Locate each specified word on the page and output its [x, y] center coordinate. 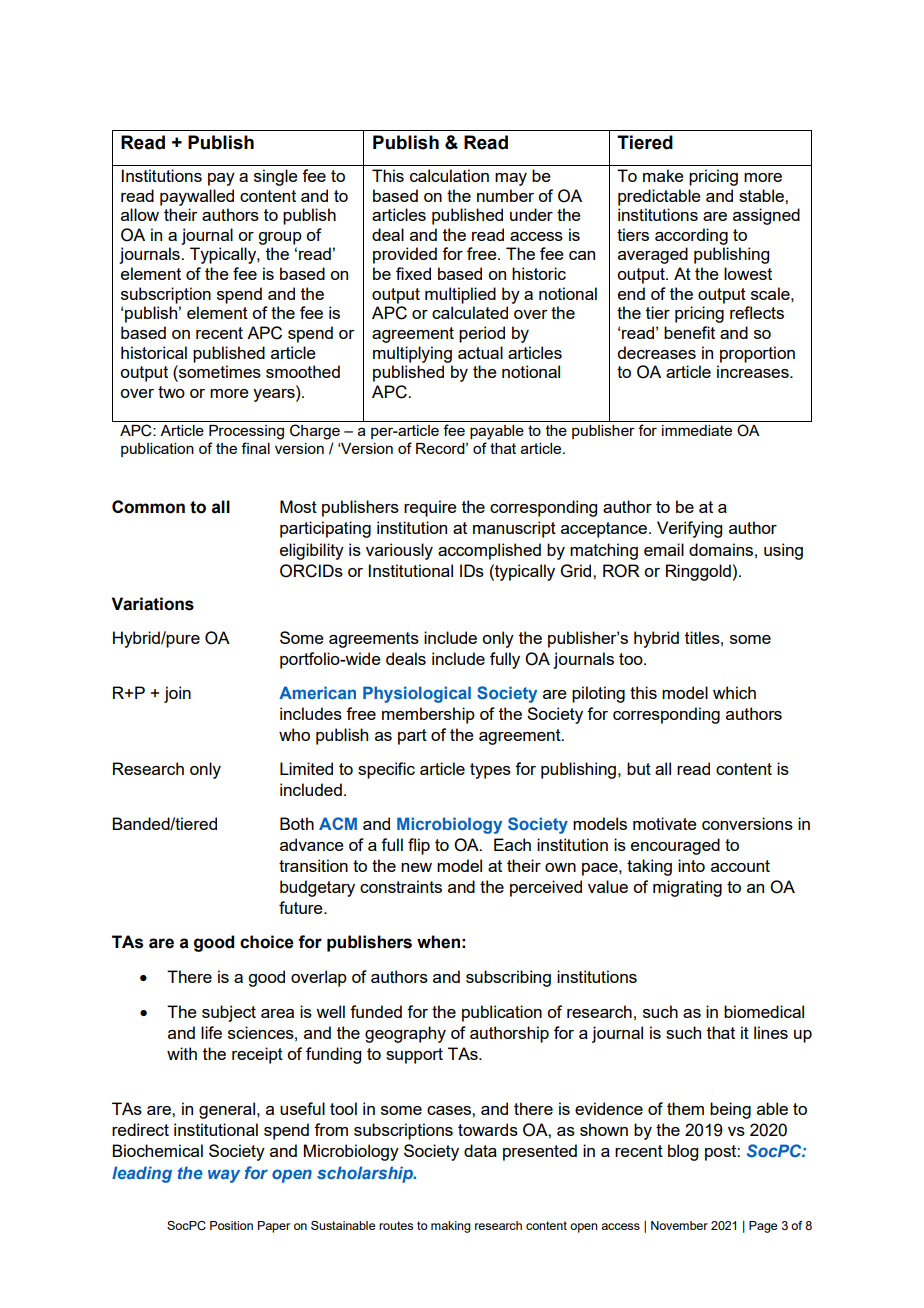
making [451, 1227]
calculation [449, 175]
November [679, 1225]
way [224, 1176]
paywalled [197, 197]
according [691, 236]
